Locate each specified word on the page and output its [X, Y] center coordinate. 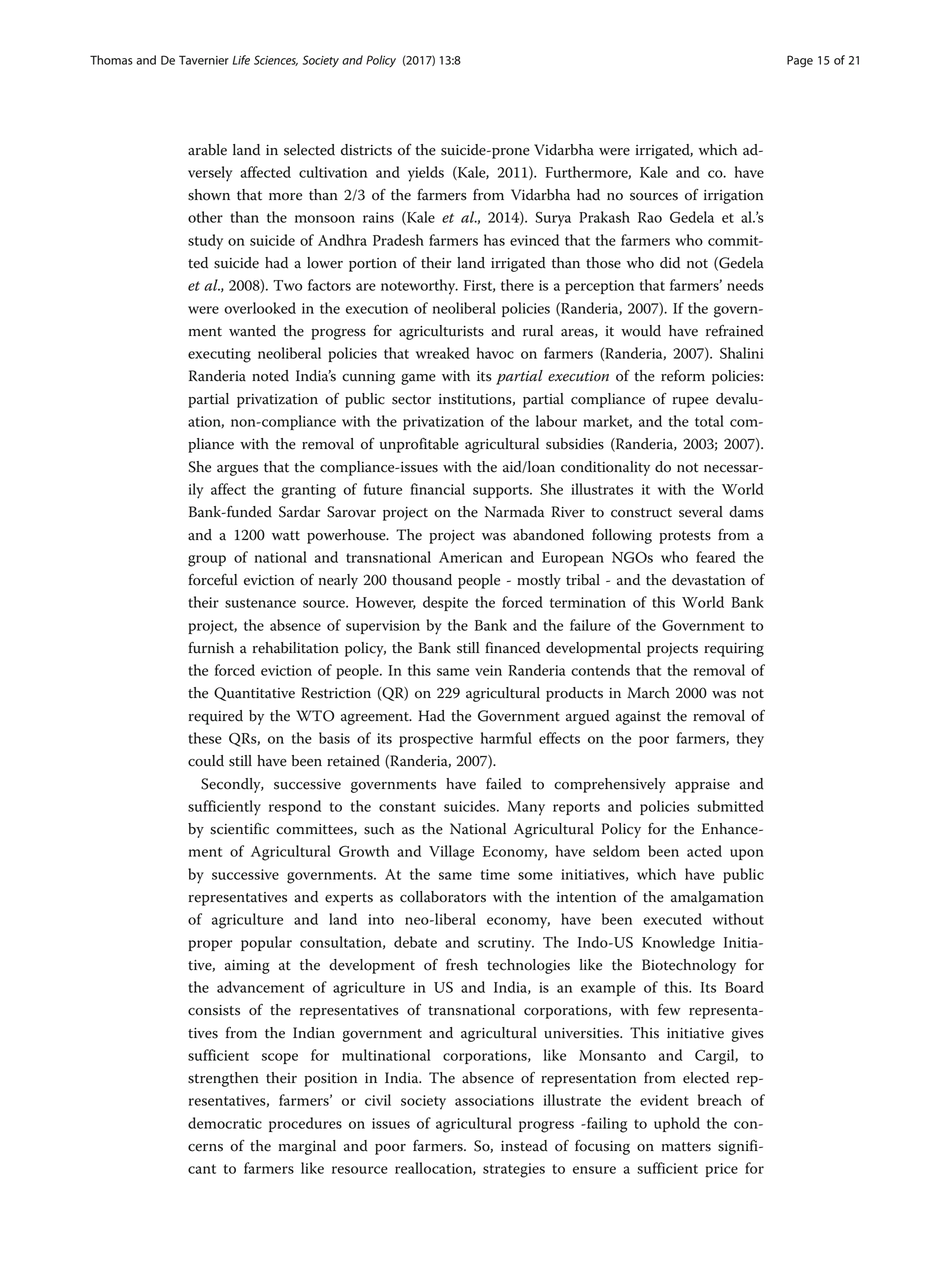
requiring [734, 650]
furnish [211, 648]
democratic [225, 1123]
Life [241, 60]
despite [445, 603]
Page [800, 61]
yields [426, 174]
